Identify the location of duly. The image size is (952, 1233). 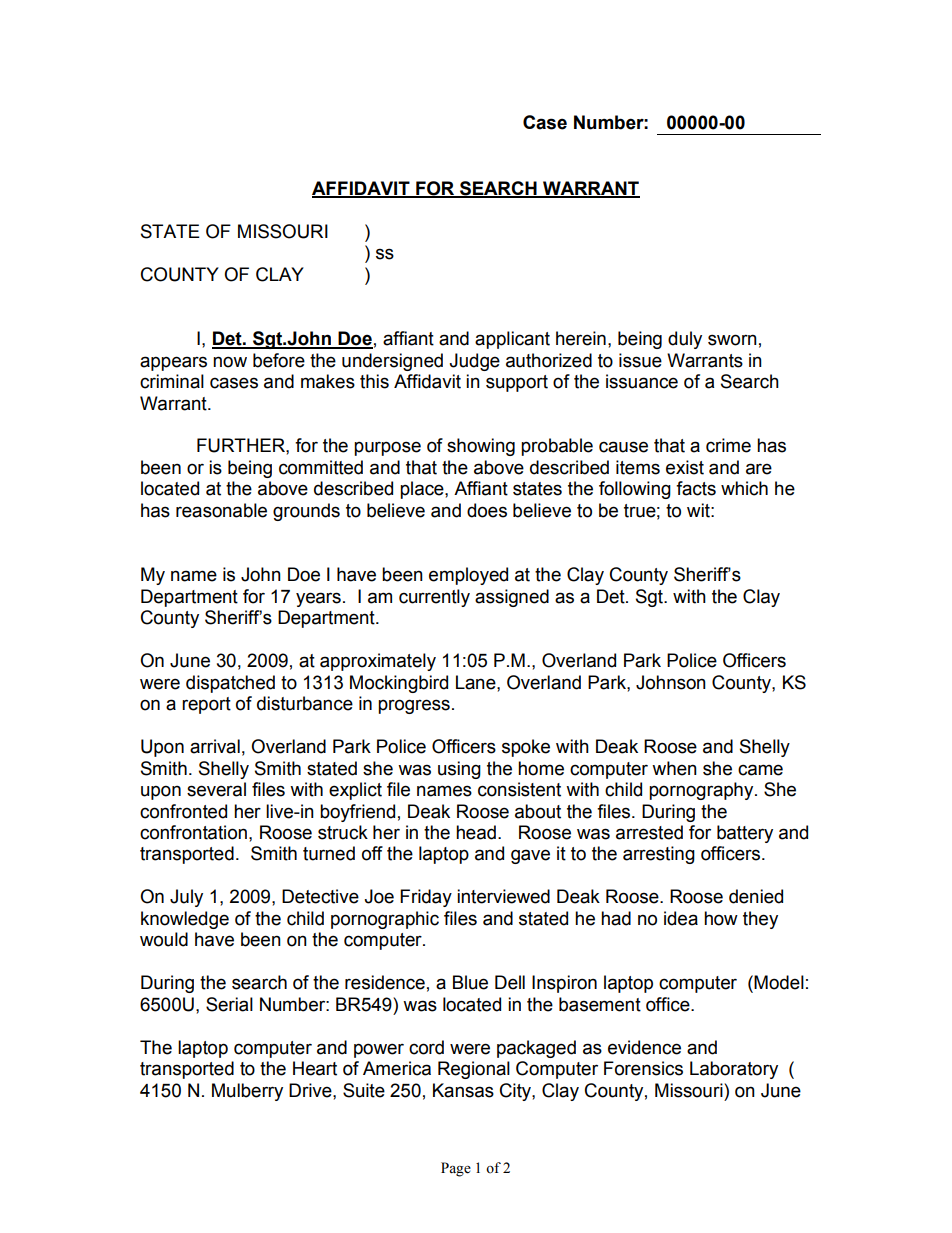
(685, 340).
